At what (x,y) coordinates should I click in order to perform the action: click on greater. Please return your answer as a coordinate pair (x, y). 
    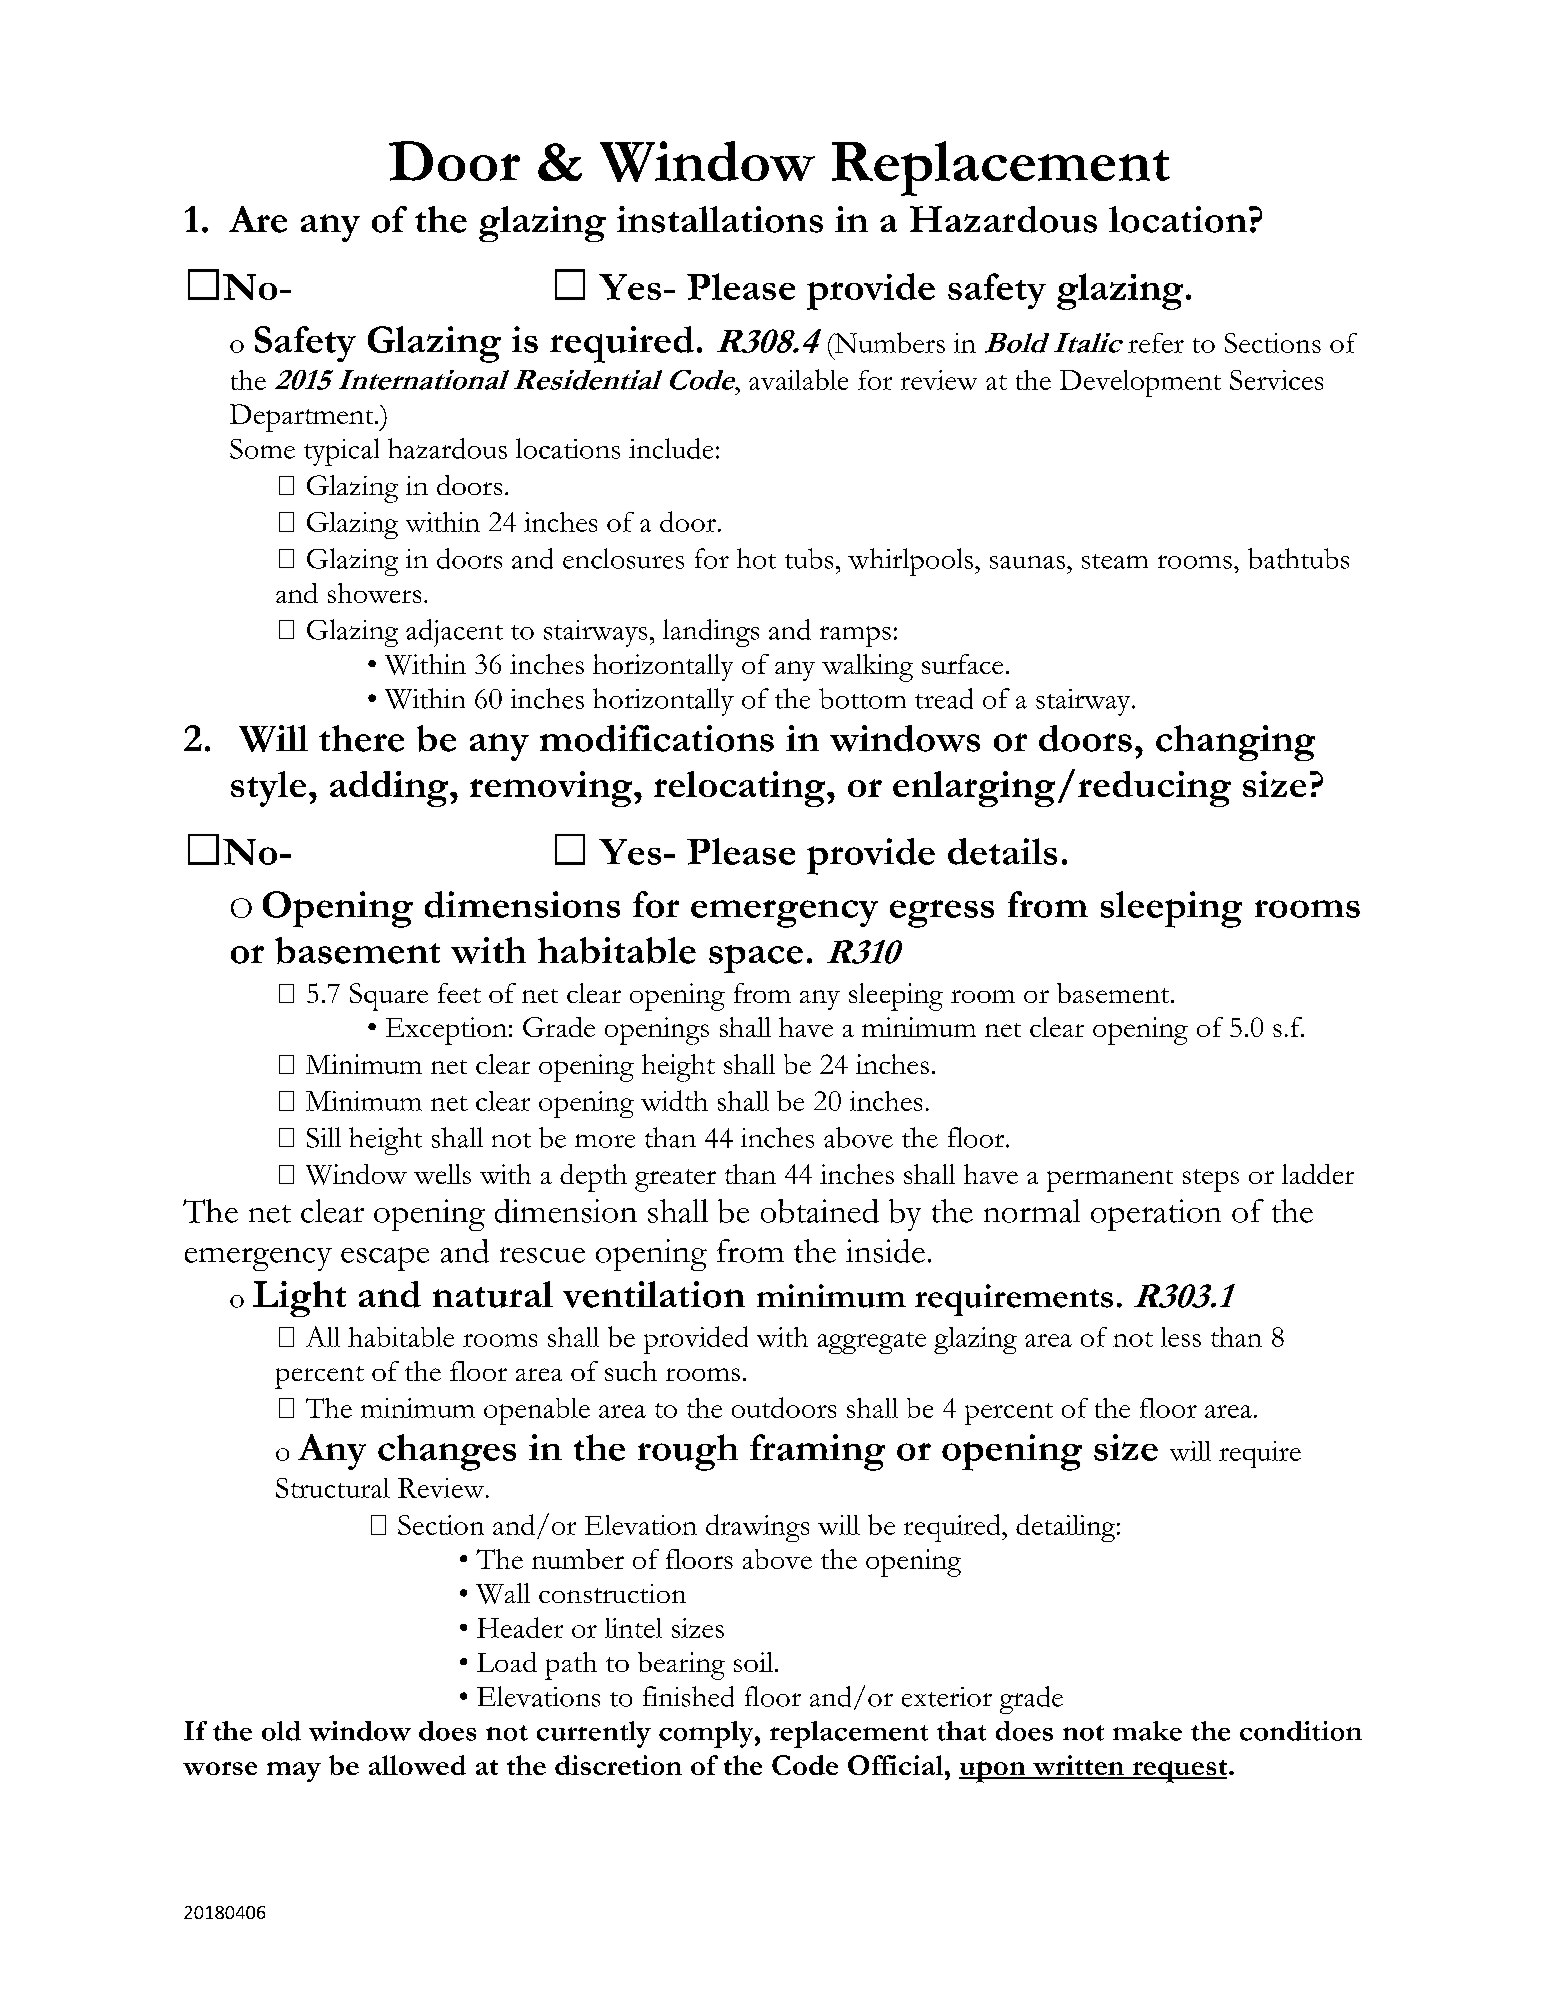
    Looking at the image, I should click on (675, 1180).
